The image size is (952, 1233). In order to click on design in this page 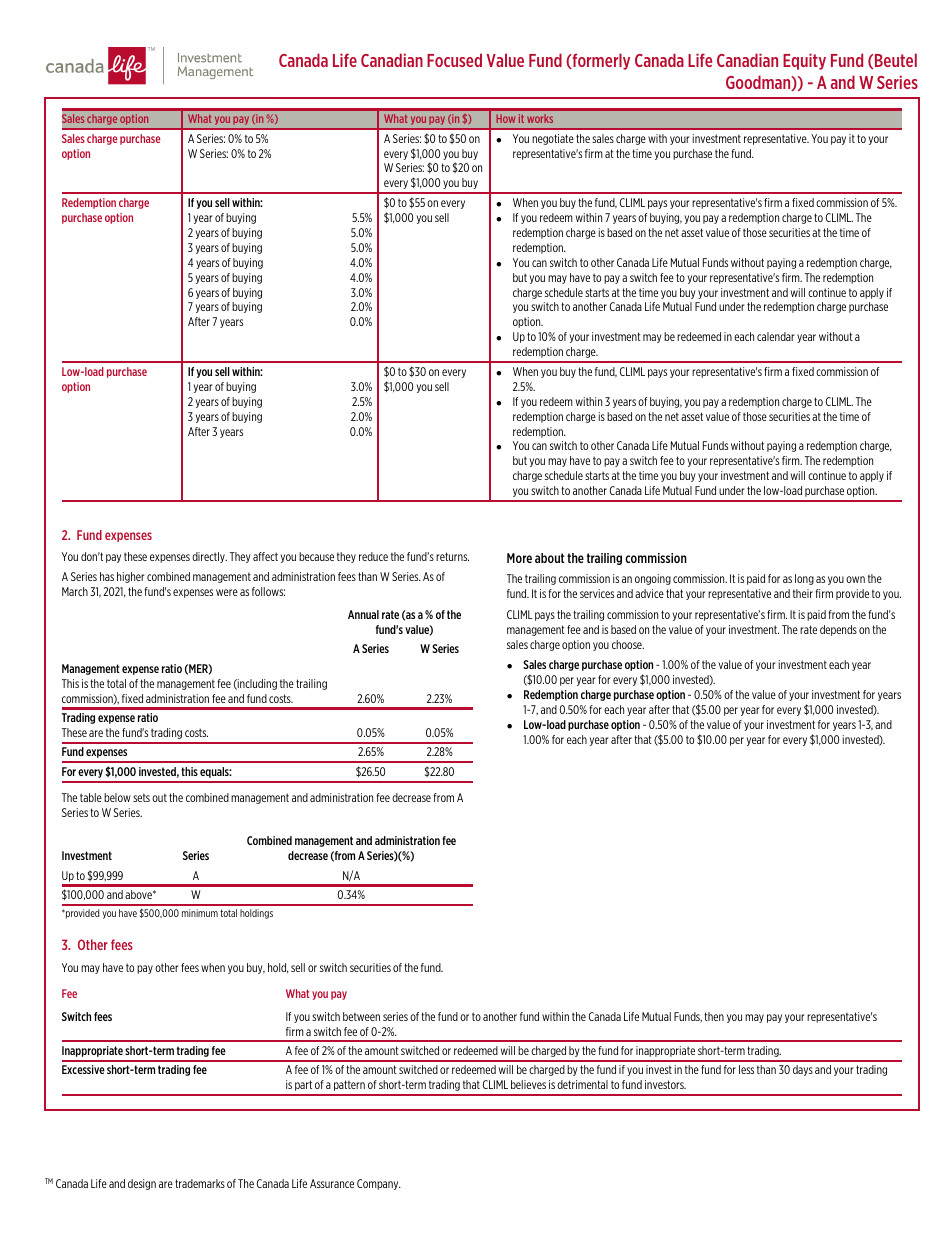, I will do `click(142, 1184)`.
